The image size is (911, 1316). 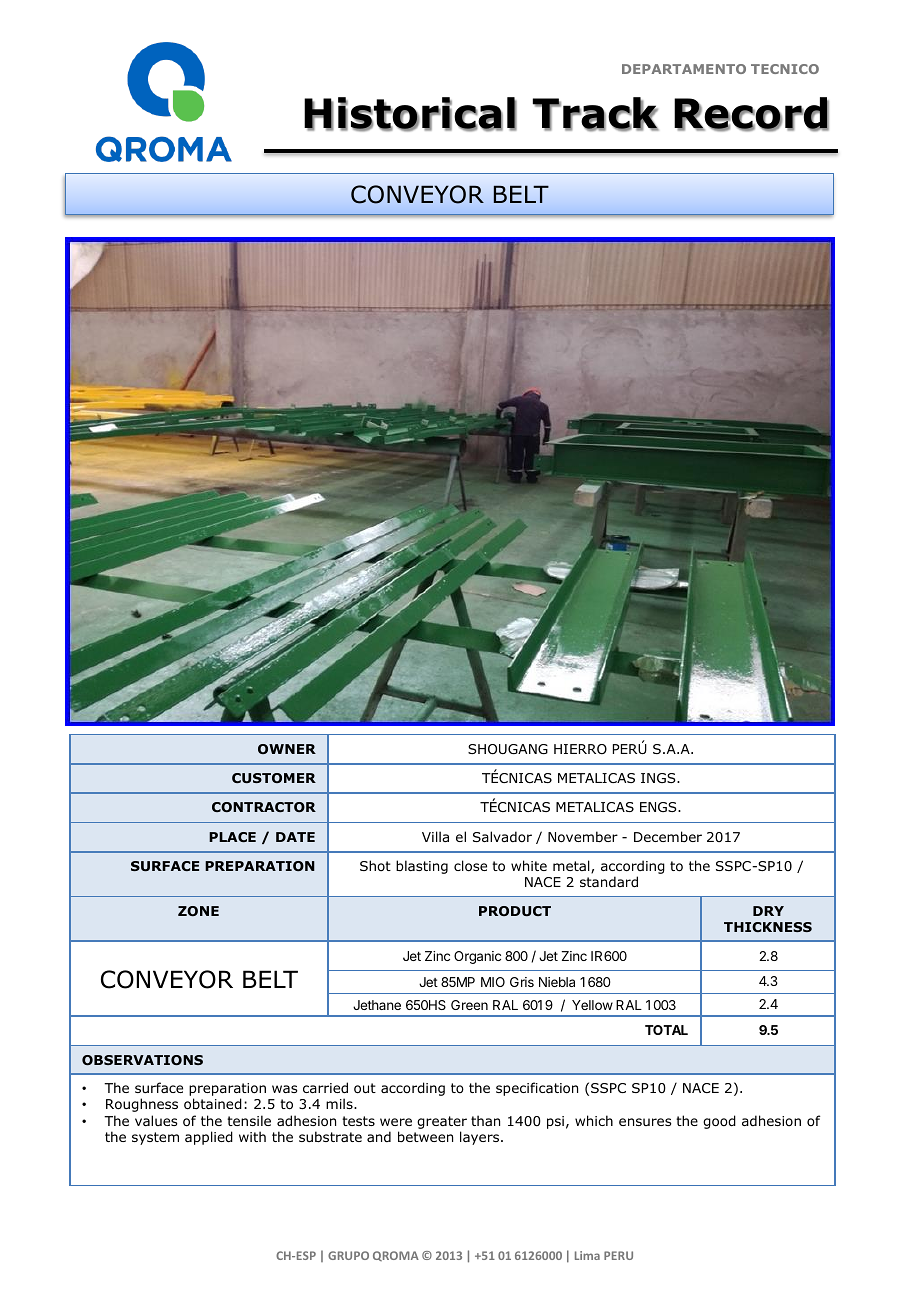 What do you see at coordinates (596, 114) in the screenshot?
I see `Track` at bounding box center [596, 114].
